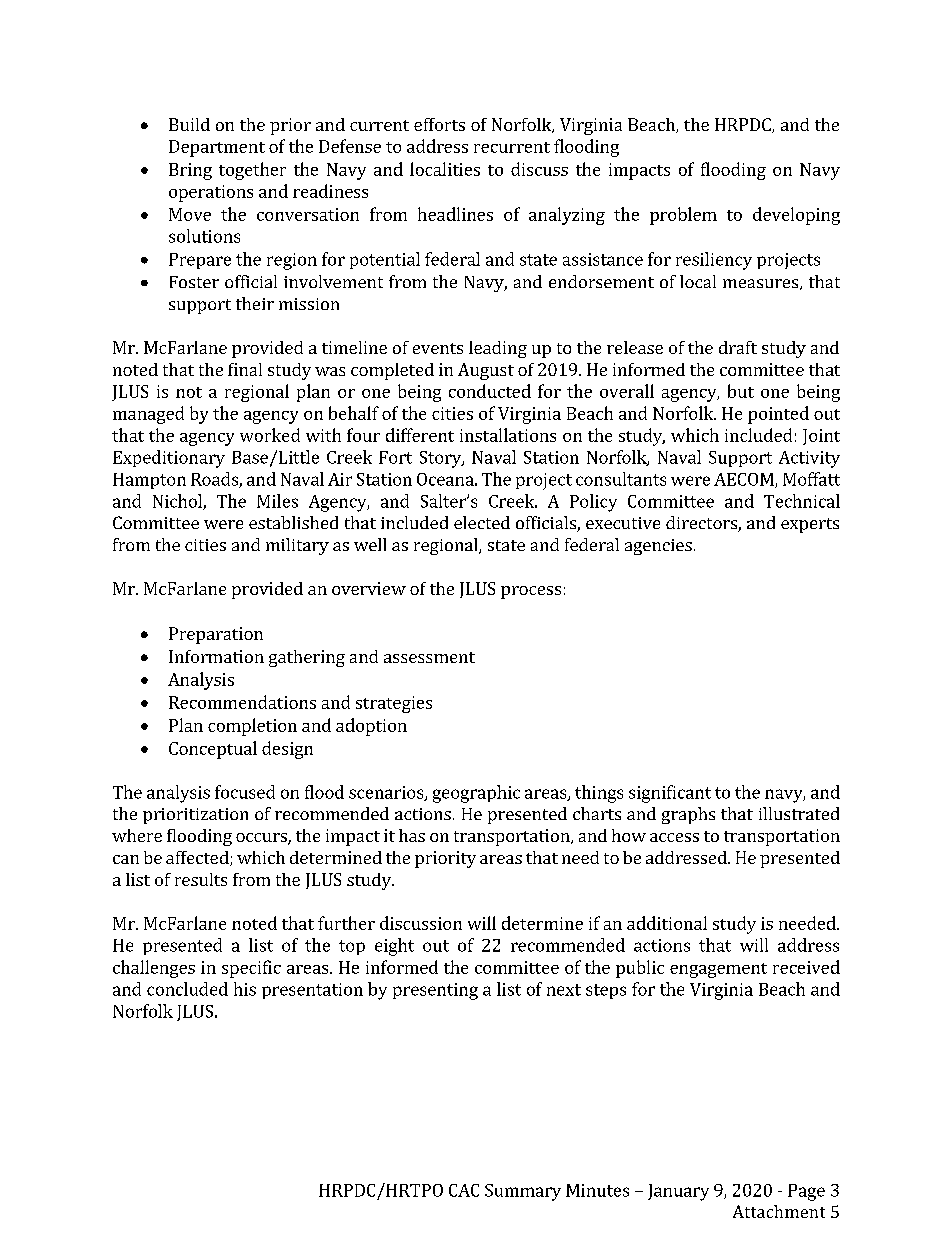  What do you see at coordinates (658, 547) in the screenshot?
I see `agencies` at bounding box center [658, 547].
